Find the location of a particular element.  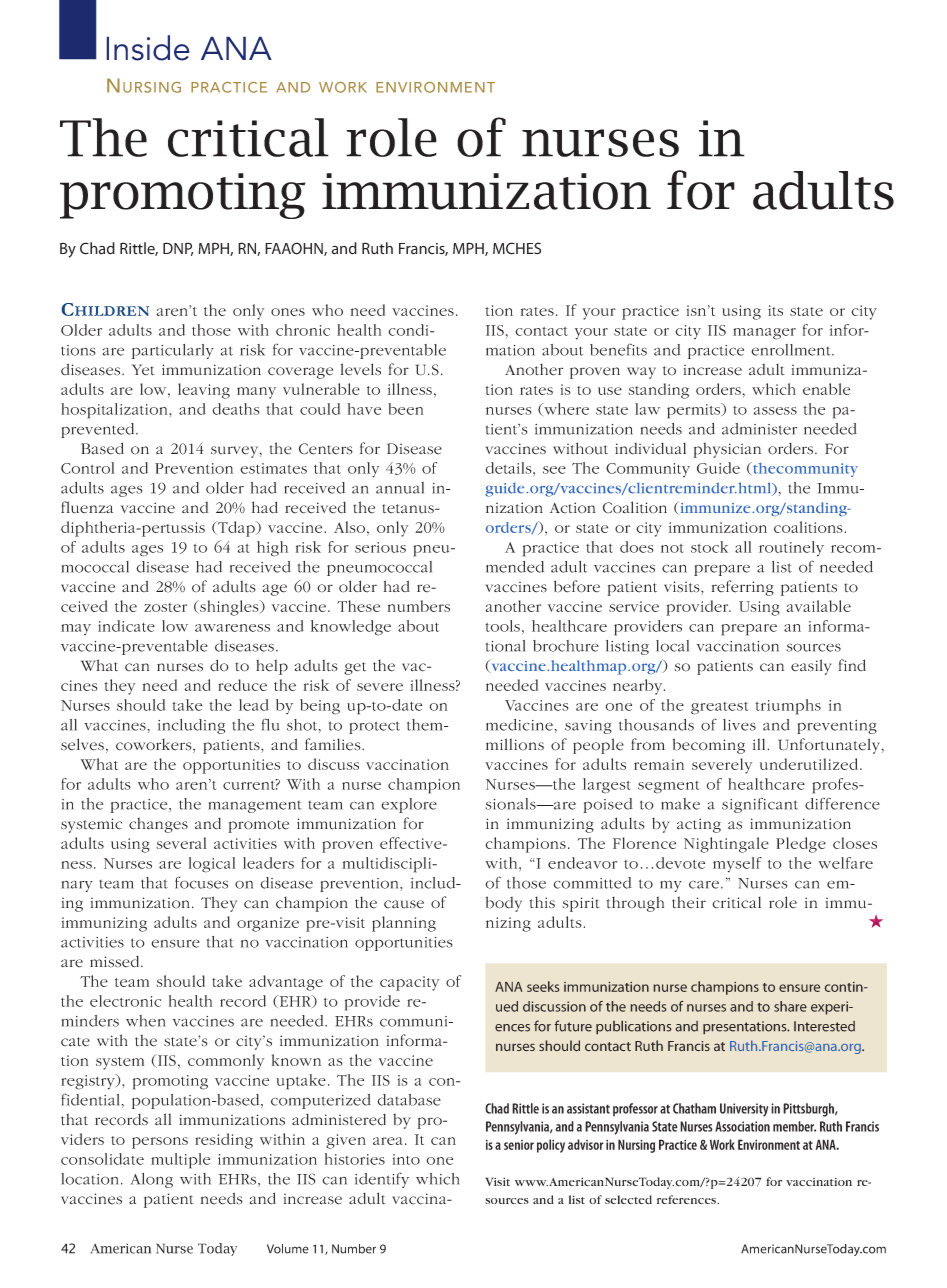

deaths is located at coordinates (236, 409).
